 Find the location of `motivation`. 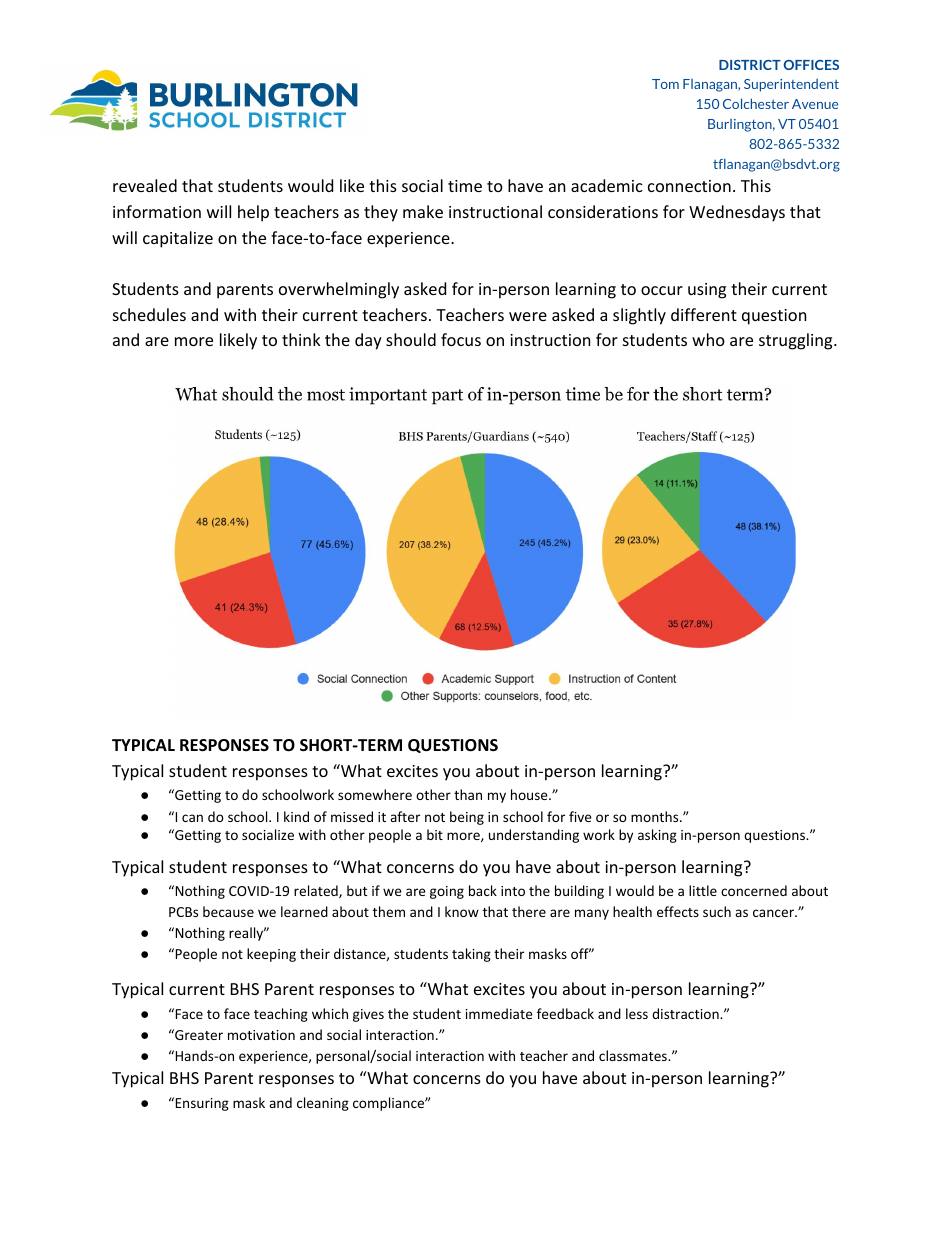

motivation is located at coordinates (261, 1035).
